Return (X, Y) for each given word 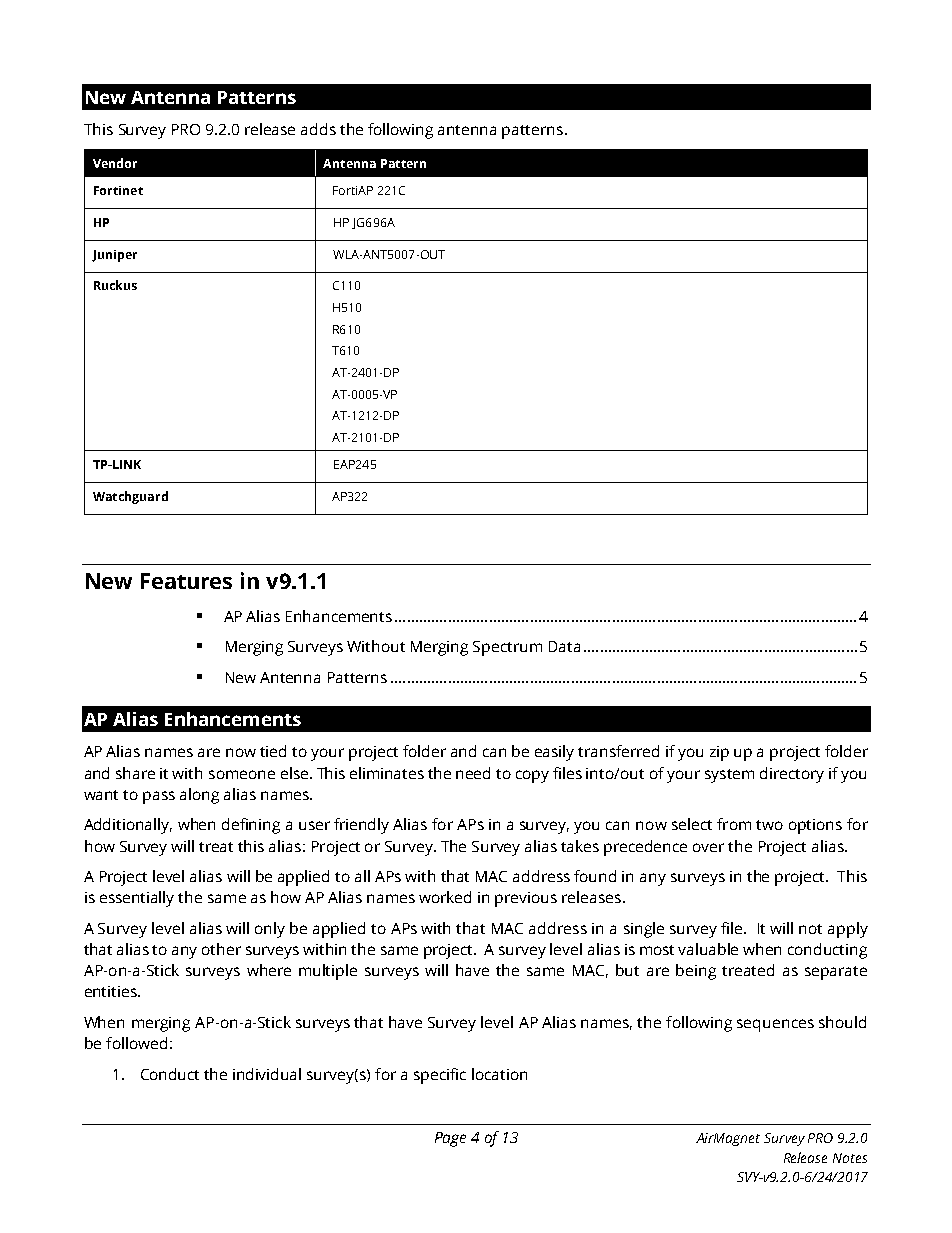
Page (450, 1139)
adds (318, 129)
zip (719, 753)
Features (186, 581)
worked (445, 897)
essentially (137, 899)
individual (267, 1074)
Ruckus (115, 285)
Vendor (115, 163)
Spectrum (507, 648)
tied (273, 751)
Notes (850, 1158)
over (708, 847)
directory (792, 775)
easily (554, 753)
